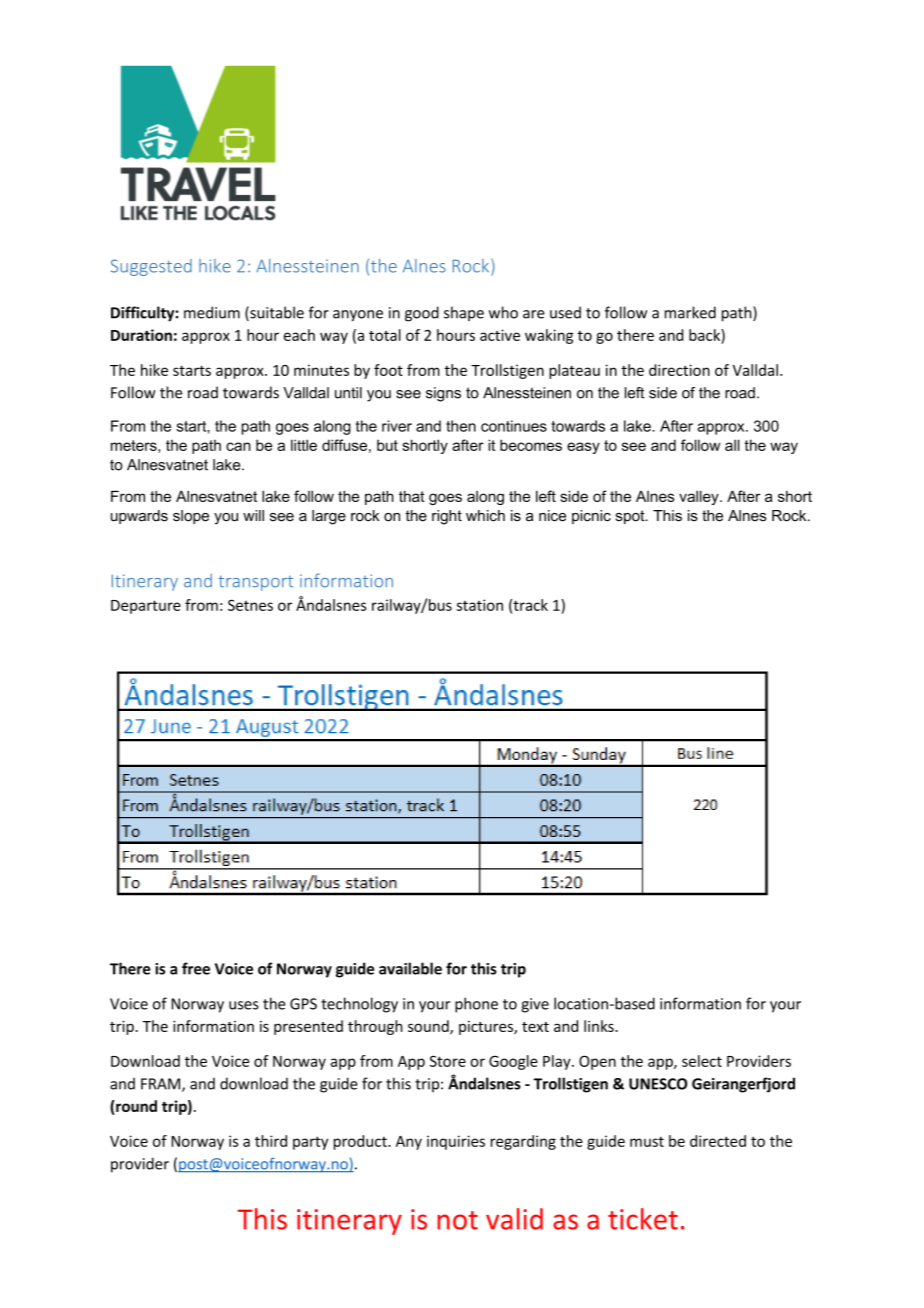 The height and width of the screenshot is (1308, 924). What do you see at coordinates (238, 446) in the screenshot?
I see `can` at bounding box center [238, 446].
